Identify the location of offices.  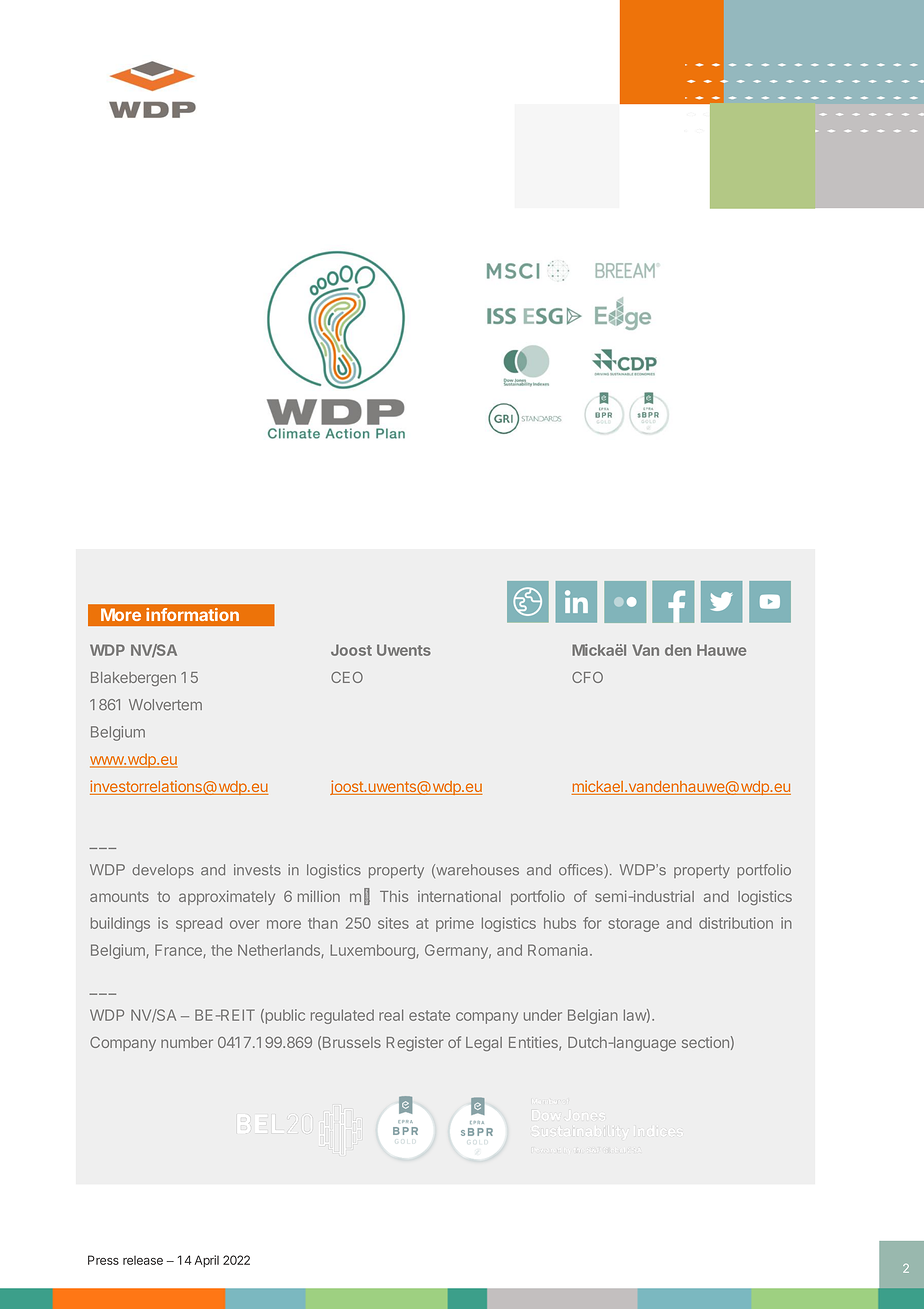
(582, 870).
